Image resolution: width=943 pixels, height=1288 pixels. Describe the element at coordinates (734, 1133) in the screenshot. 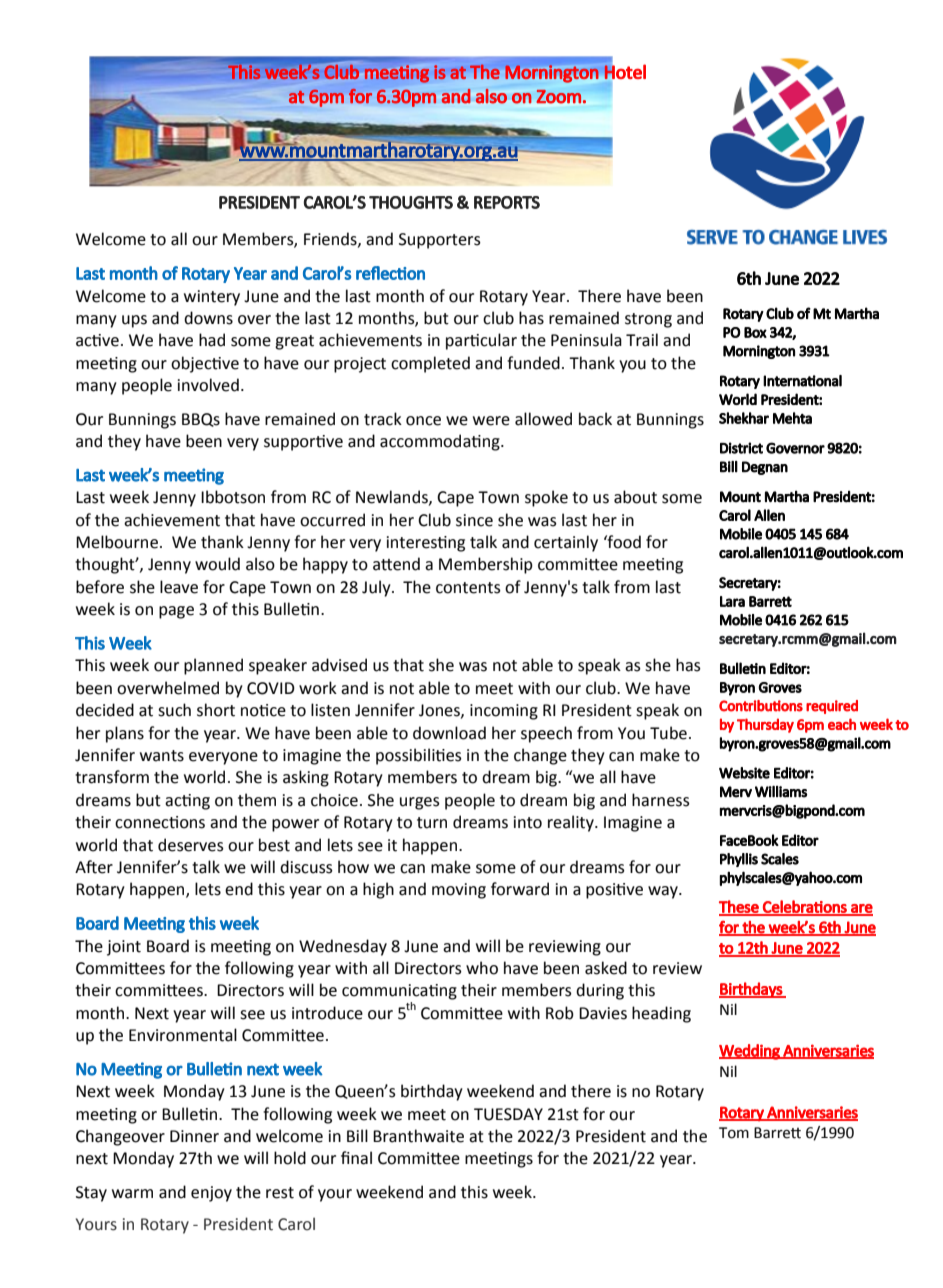

I see `Tom` at that location.
